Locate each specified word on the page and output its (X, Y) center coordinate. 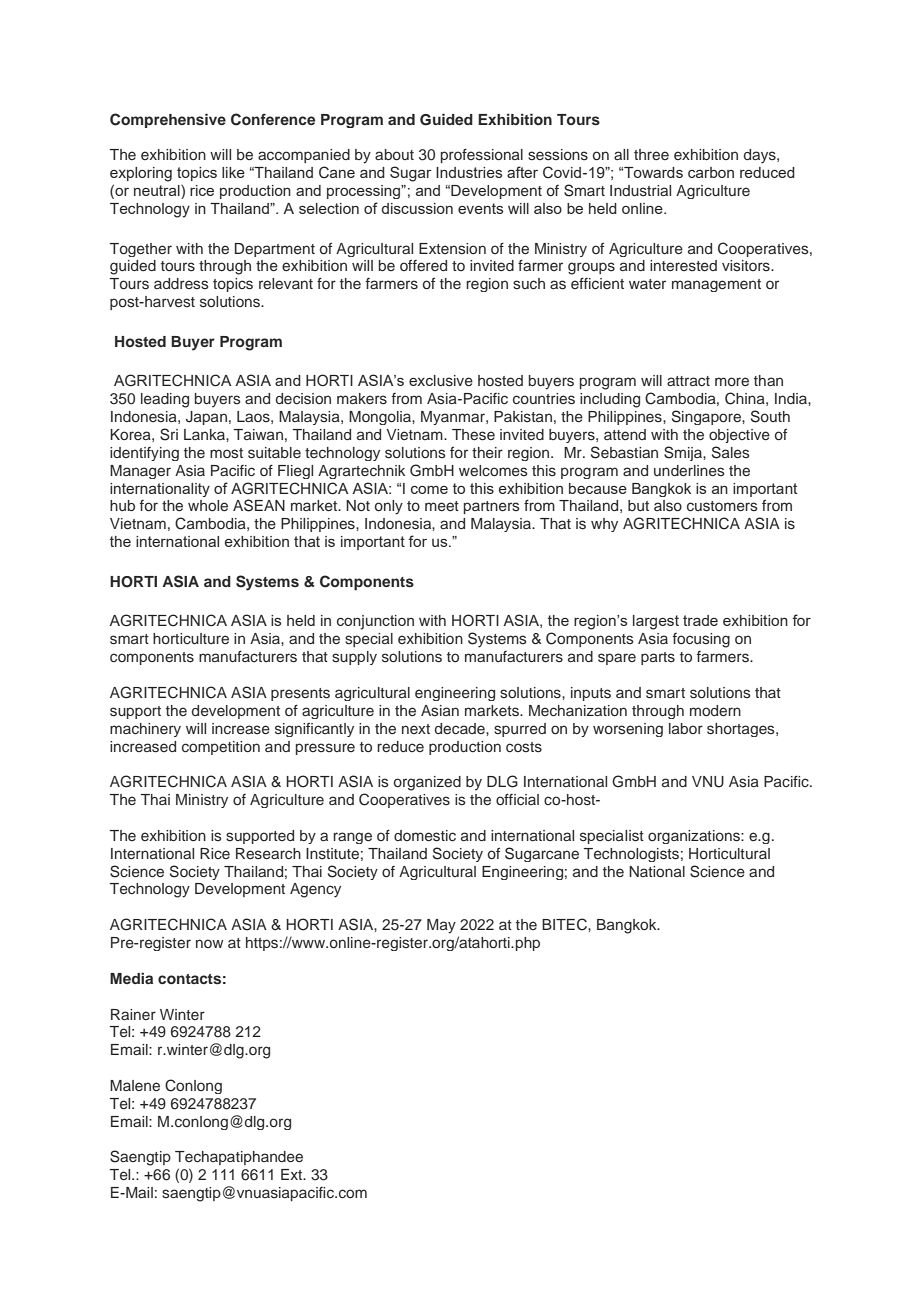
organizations (695, 837)
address (181, 283)
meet (442, 506)
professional (482, 155)
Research (268, 854)
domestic (425, 836)
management (716, 285)
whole (208, 505)
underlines (689, 470)
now (209, 943)
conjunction (375, 622)
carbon (711, 172)
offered (423, 265)
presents (300, 694)
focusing (701, 640)
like (233, 172)
